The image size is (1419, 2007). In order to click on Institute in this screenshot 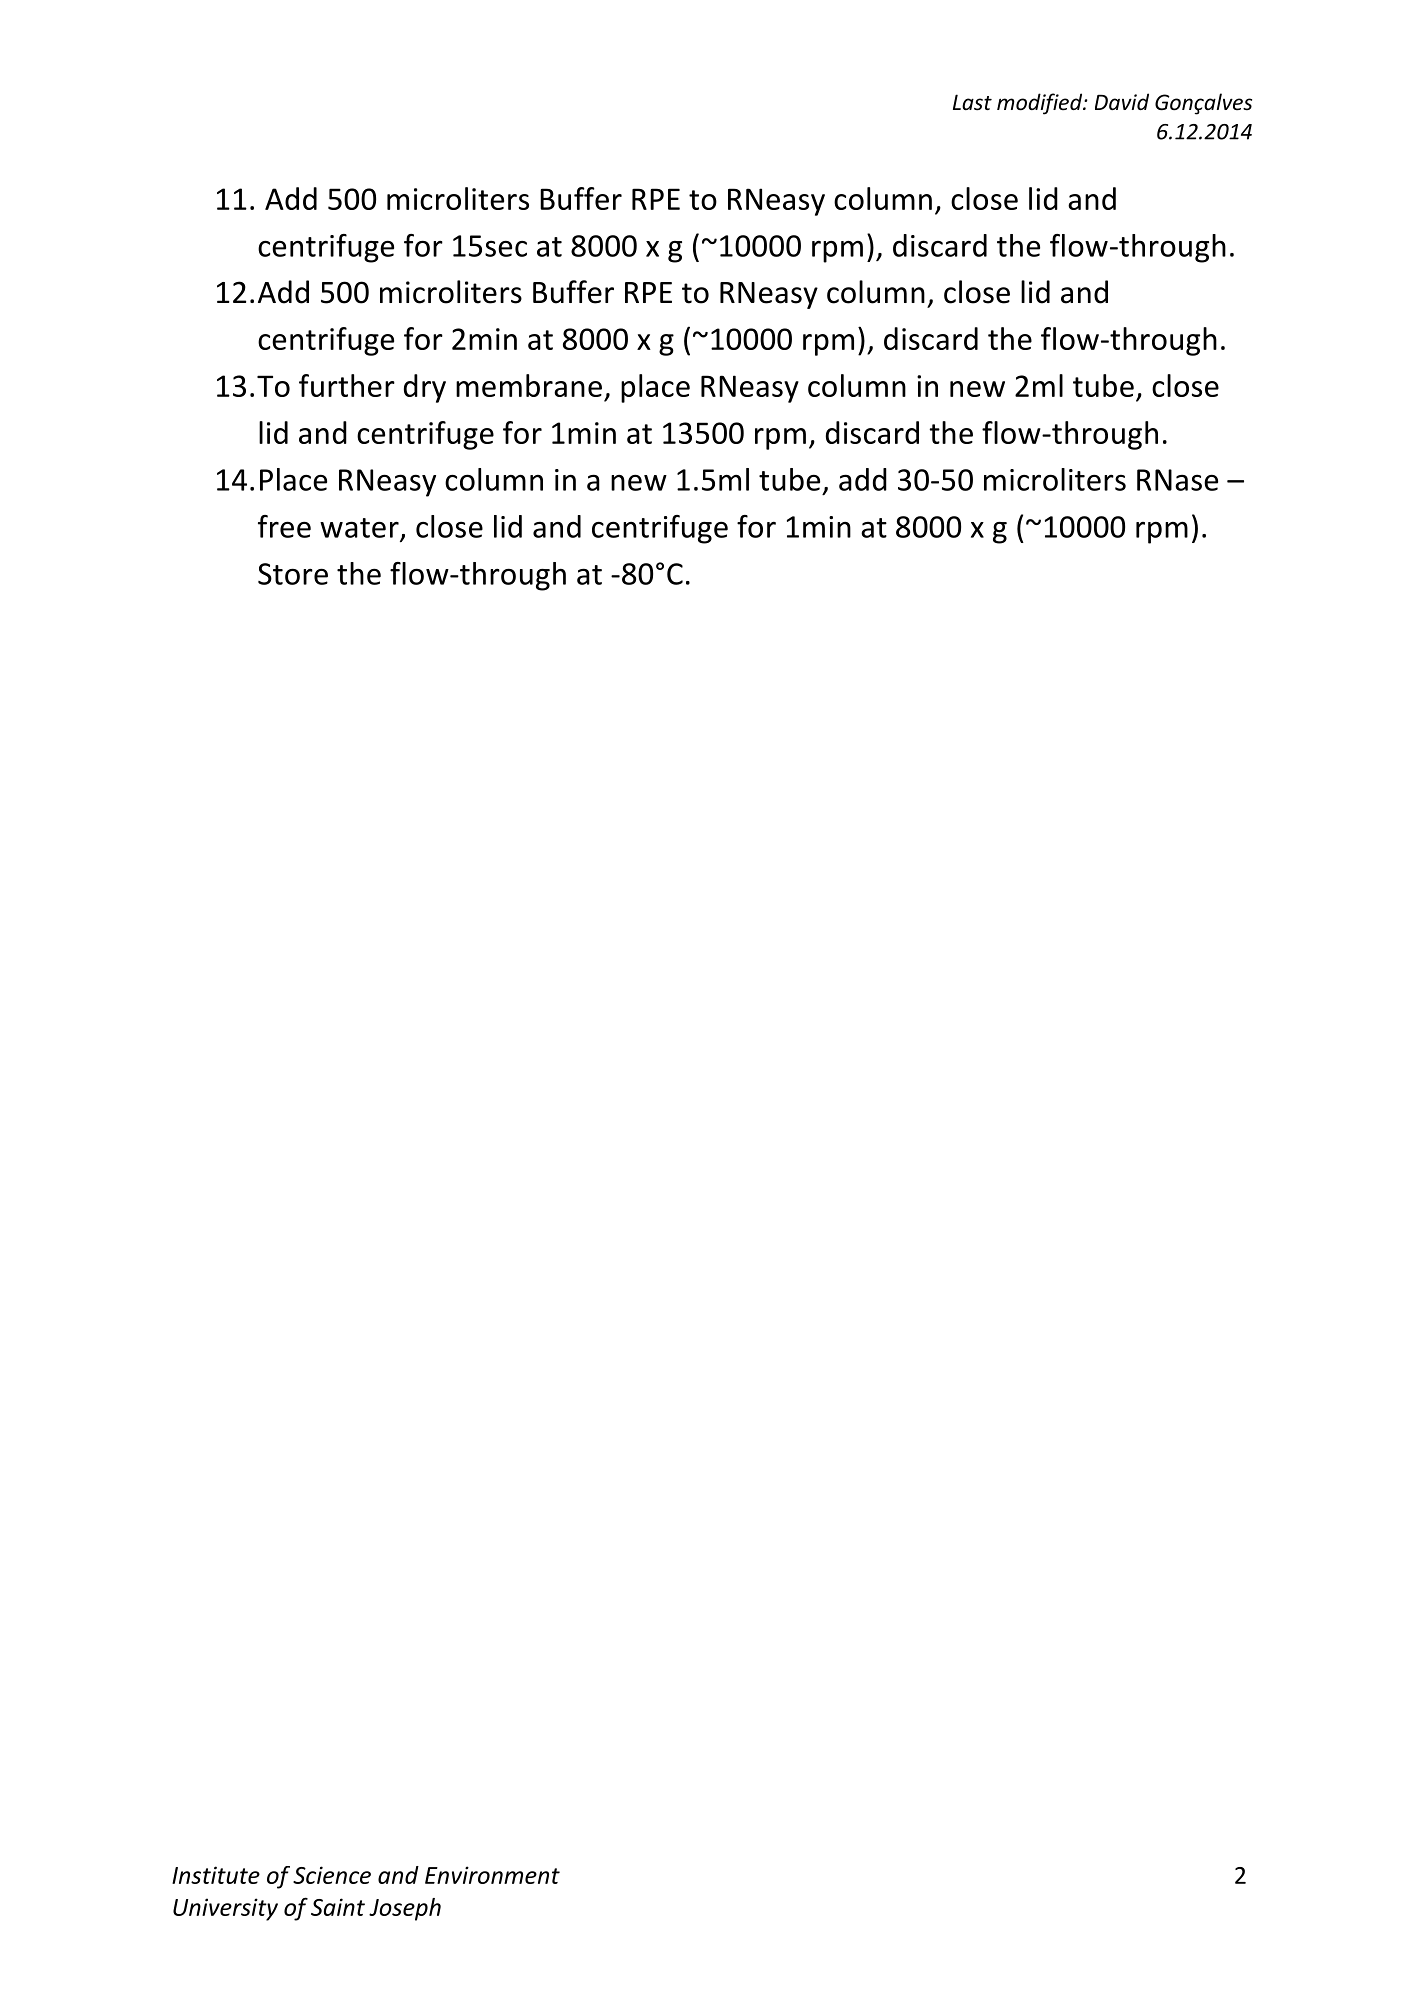, I will do `click(216, 1875)`.
